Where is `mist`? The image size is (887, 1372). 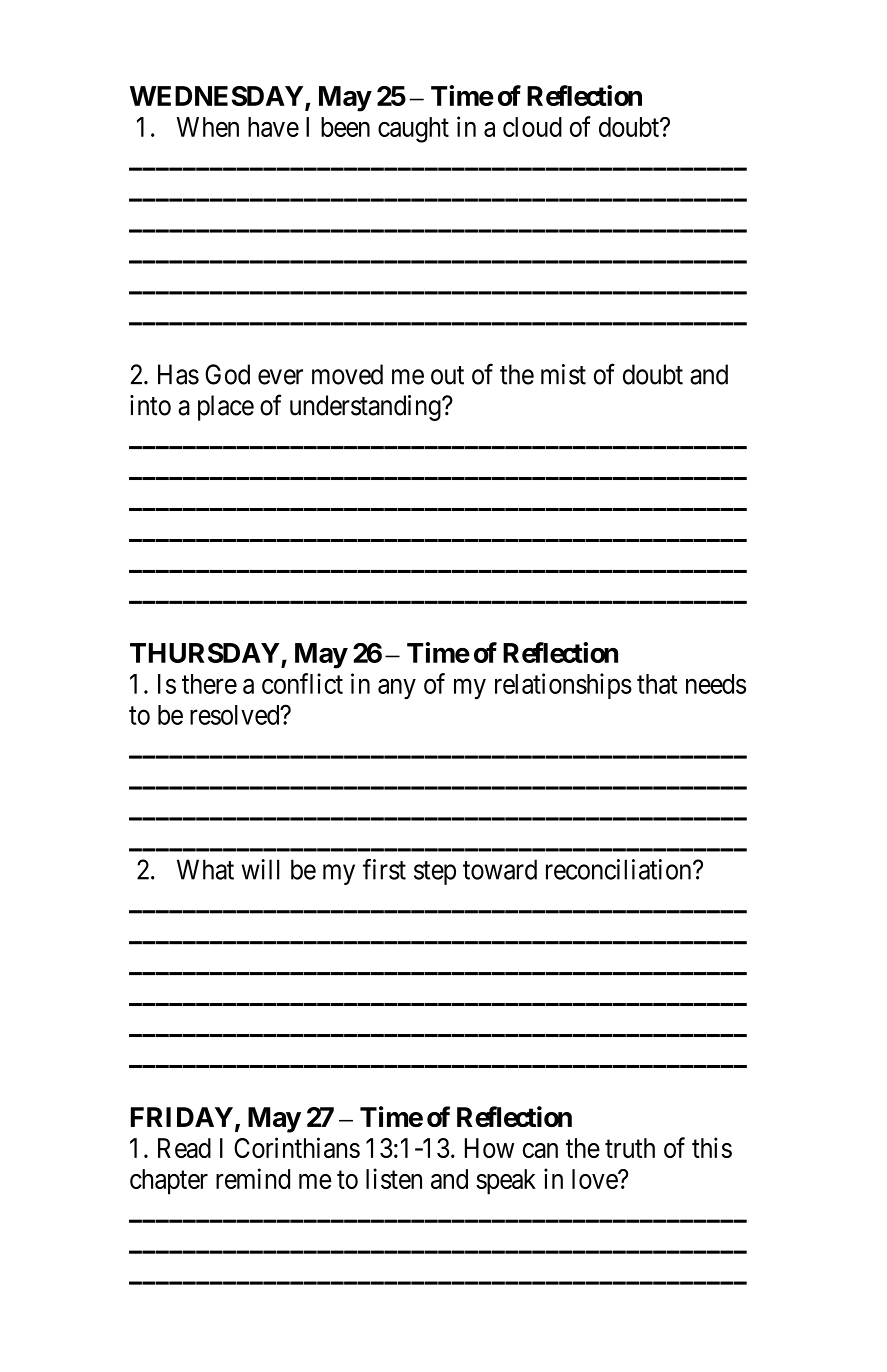
mist is located at coordinates (563, 374).
